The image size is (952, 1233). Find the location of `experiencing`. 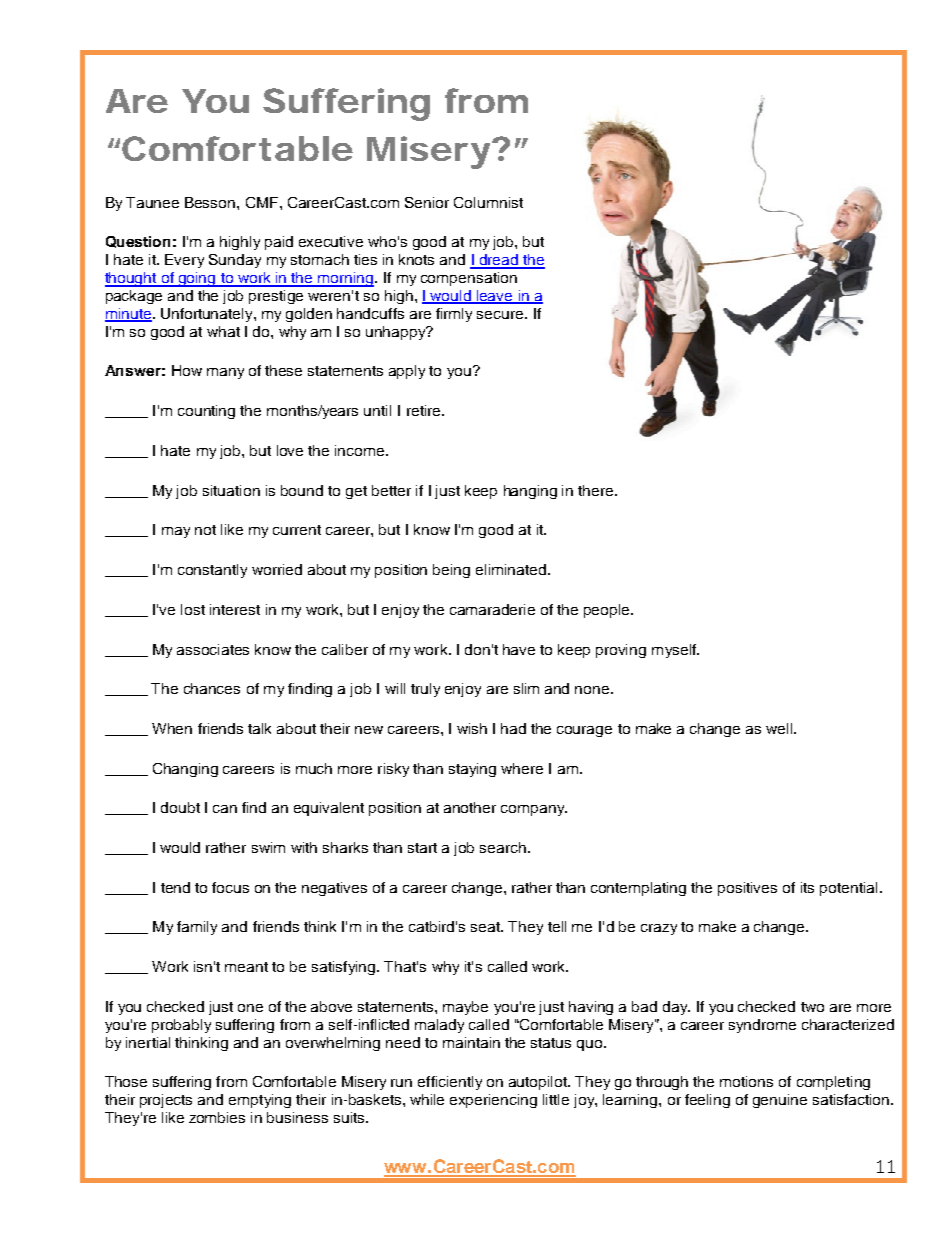

experiencing is located at coordinates (493, 1101).
